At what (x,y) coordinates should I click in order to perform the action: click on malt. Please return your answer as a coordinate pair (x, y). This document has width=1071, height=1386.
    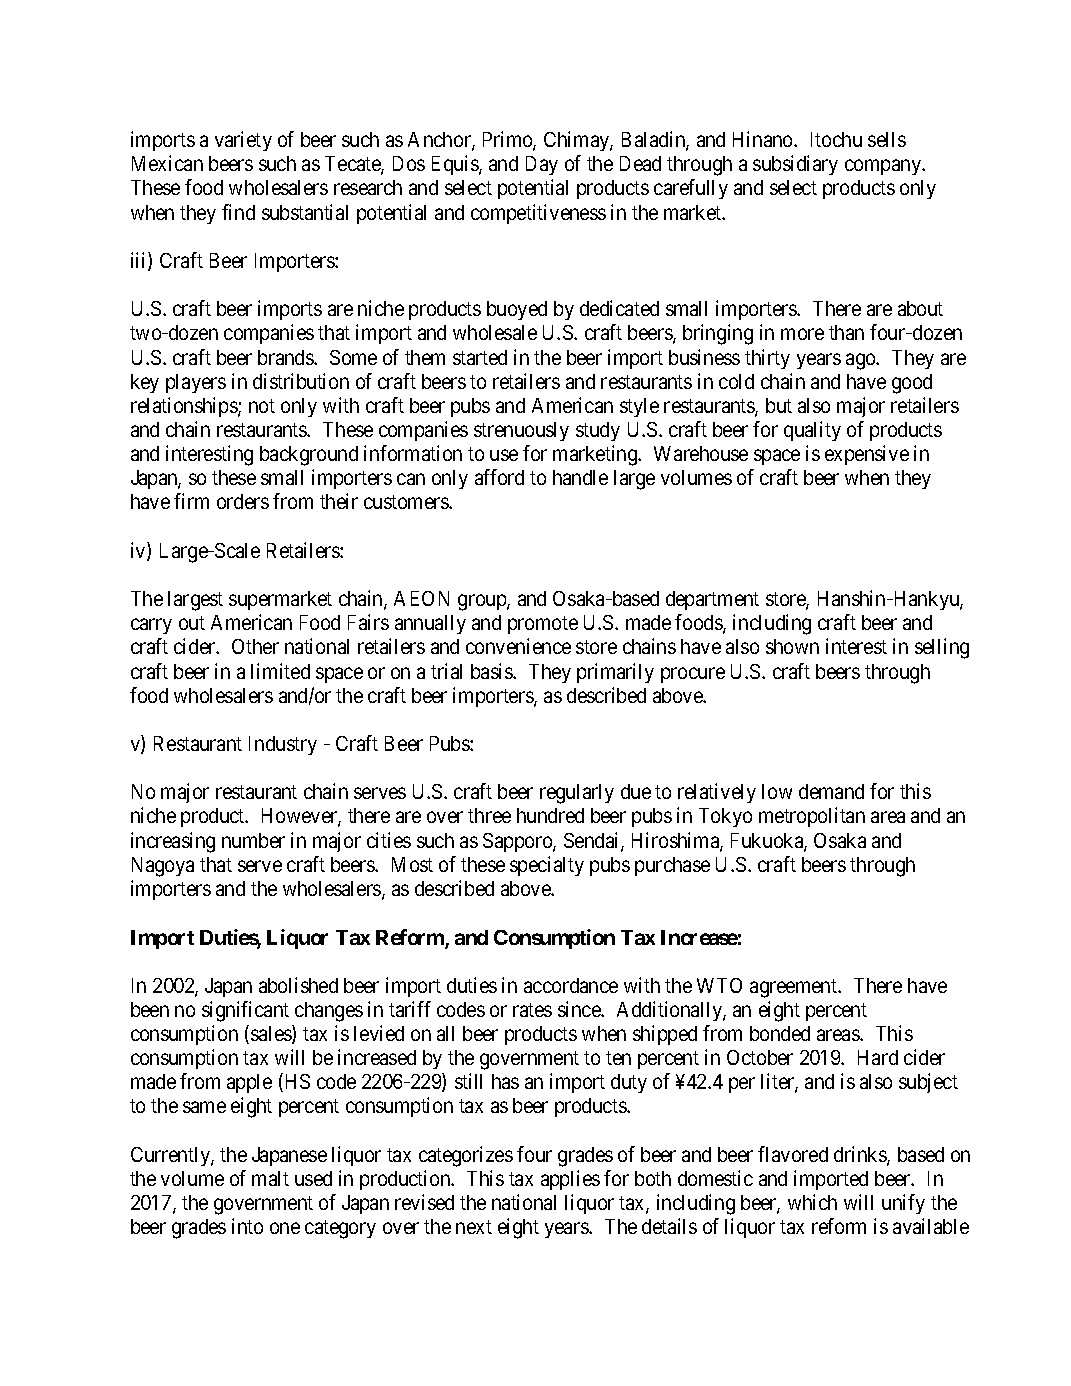
    Looking at the image, I should click on (270, 1178).
